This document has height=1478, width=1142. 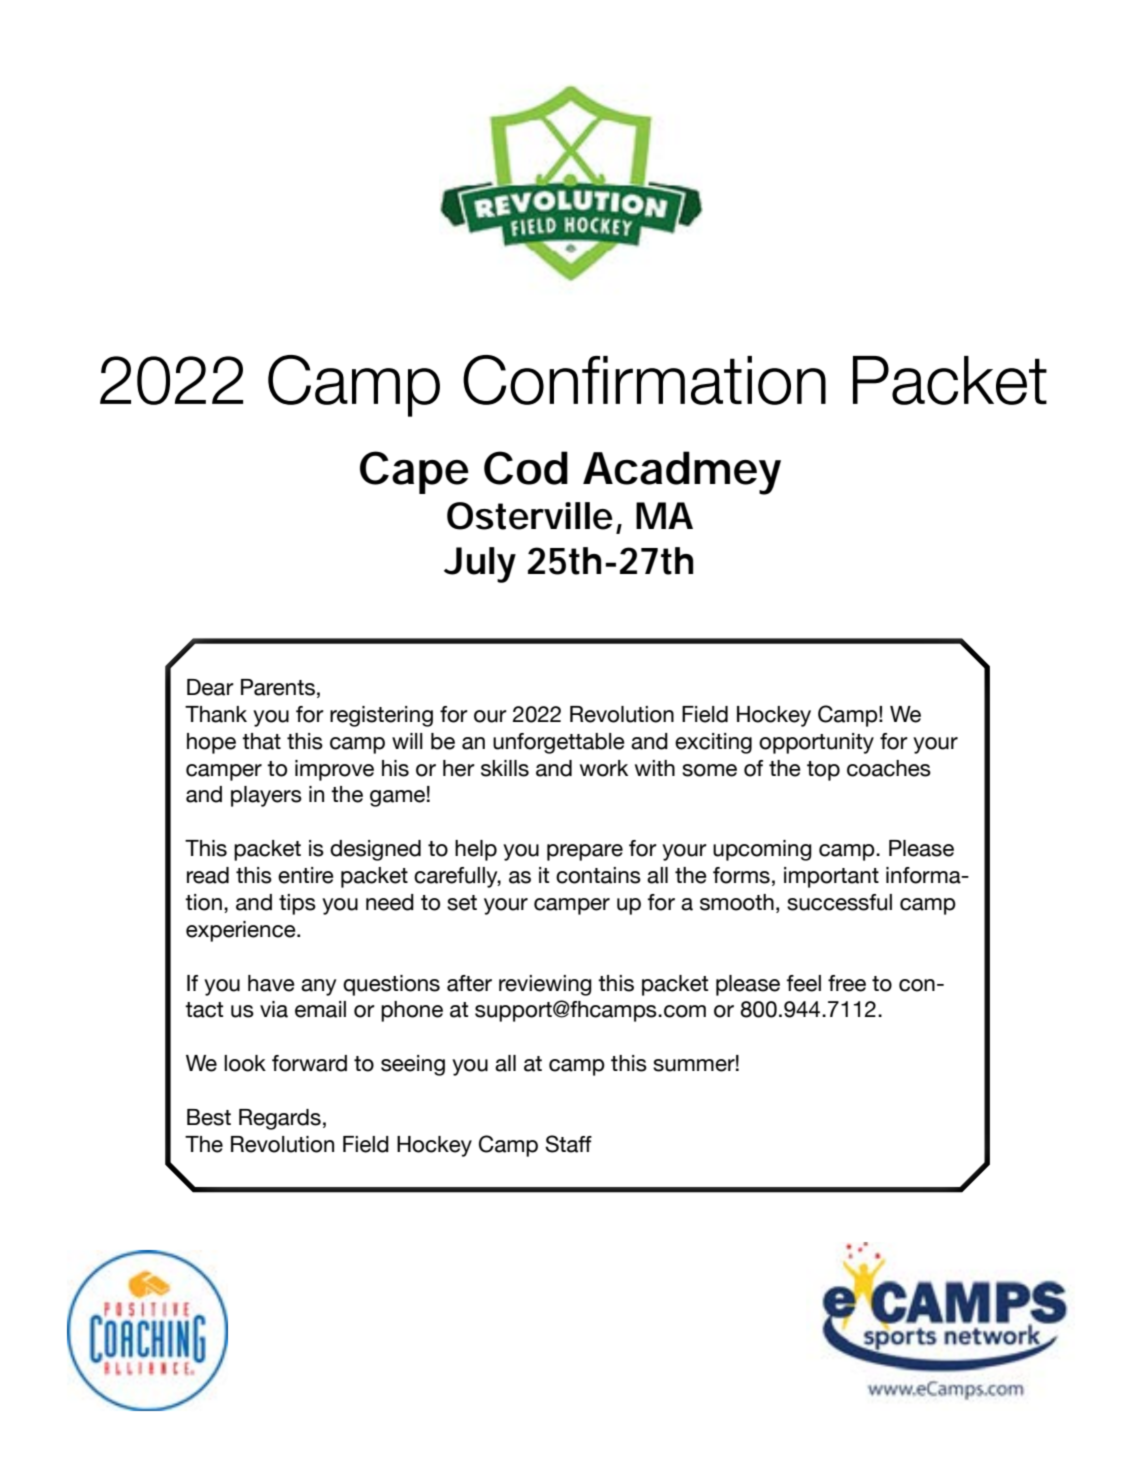 What do you see at coordinates (462, 903) in the document?
I see `set` at bounding box center [462, 903].
